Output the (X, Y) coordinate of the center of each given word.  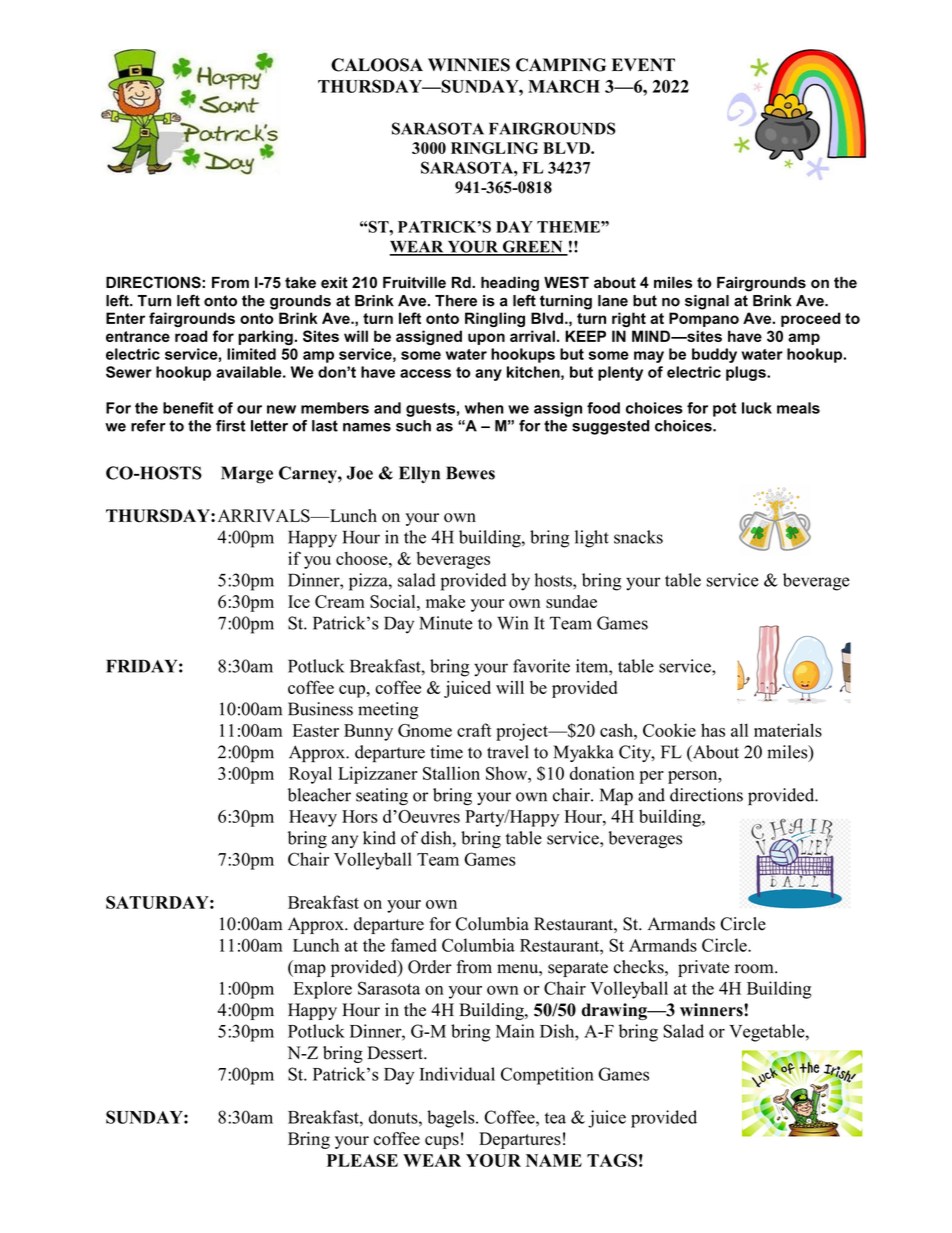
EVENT (643, 64)
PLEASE (362, 1160)
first (231, 426)
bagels (452, 1119)
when (484, 408)
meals (798, 408)
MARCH (564, 86)
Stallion (451, 773)
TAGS (612, 1160)
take (300, 282)
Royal (310, 775)
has (713, 730)
